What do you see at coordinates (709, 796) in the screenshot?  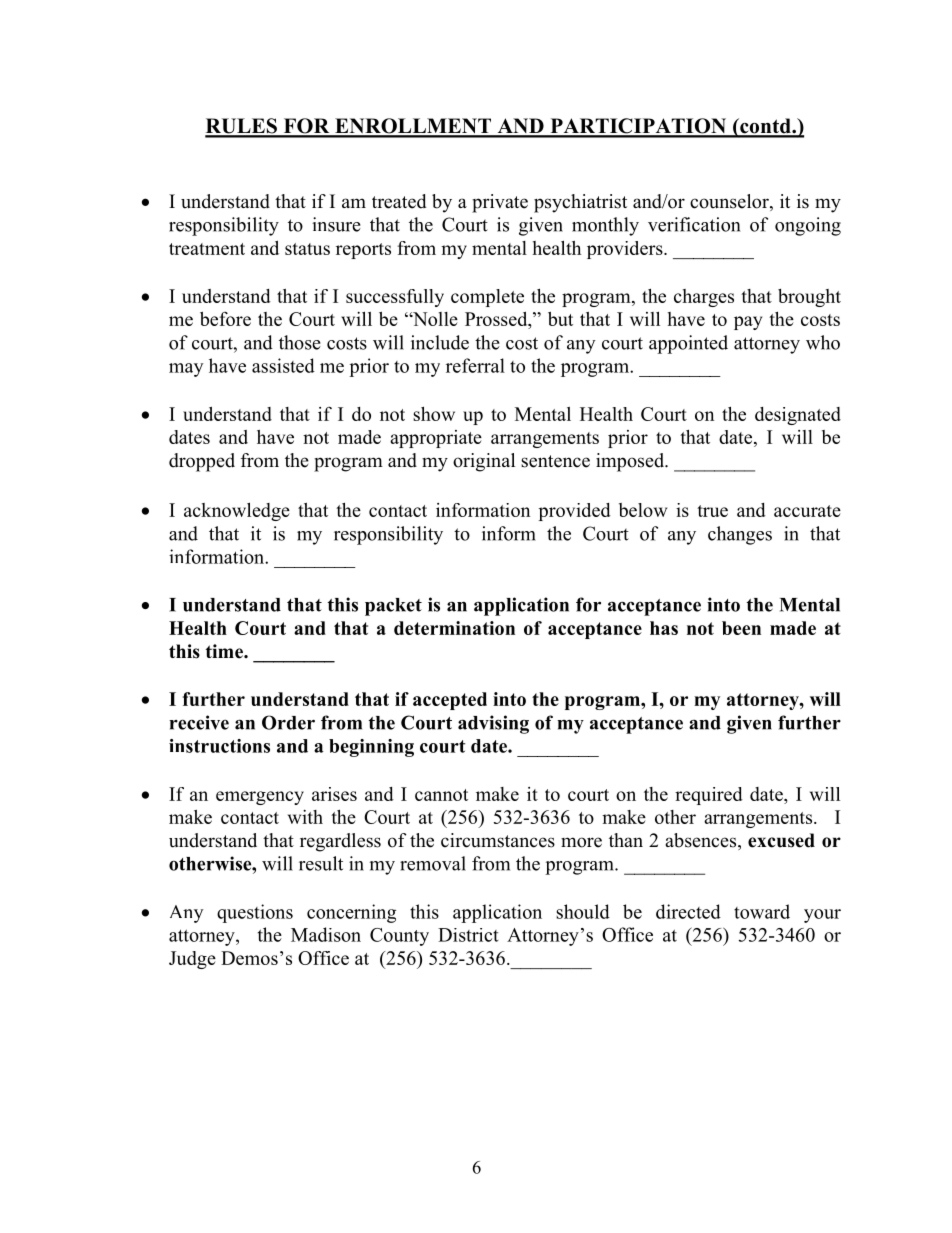 I see `required` at bounding box center [709, 796].
